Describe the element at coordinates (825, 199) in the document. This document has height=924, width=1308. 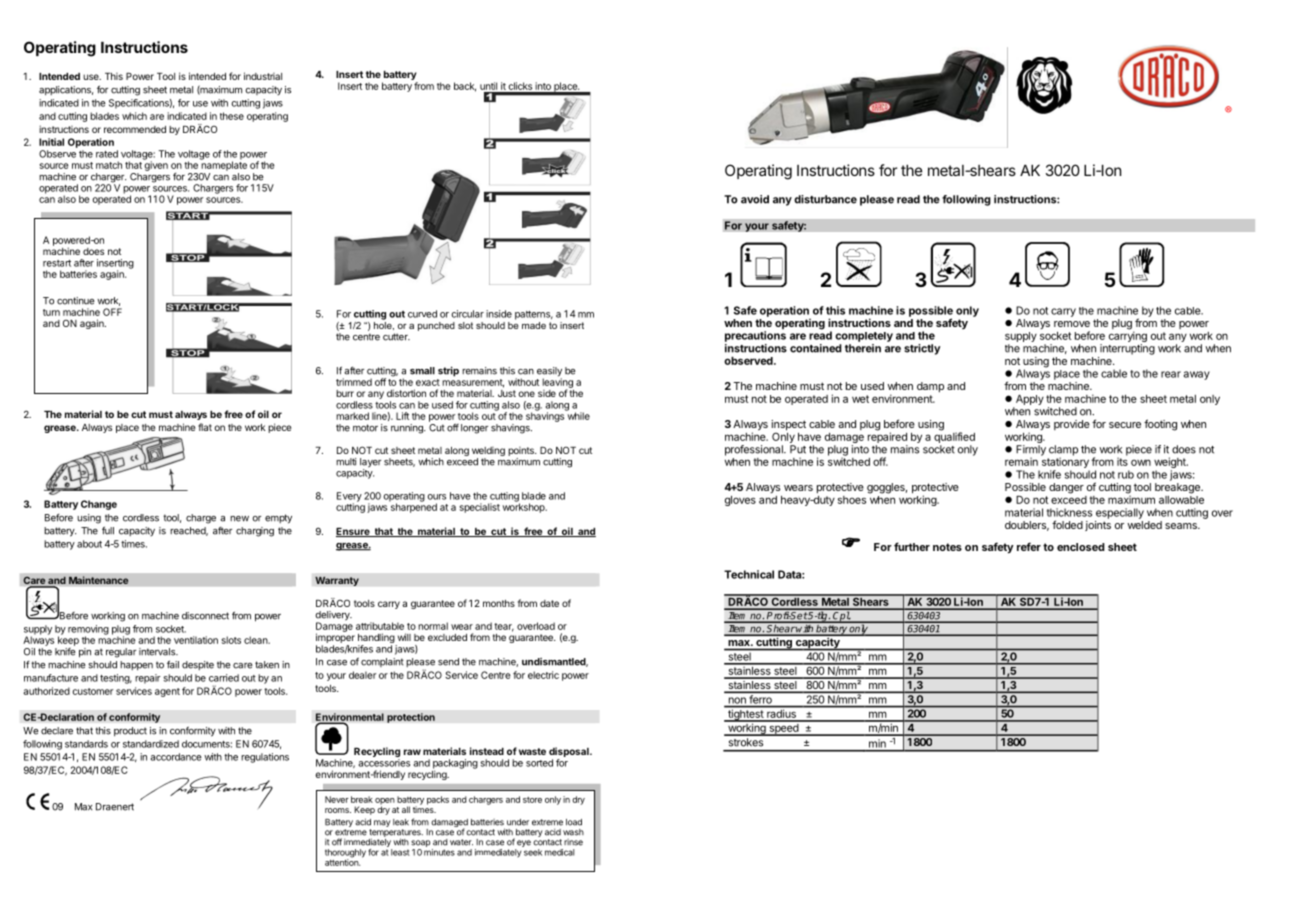
I see `disturbance` at that location.
